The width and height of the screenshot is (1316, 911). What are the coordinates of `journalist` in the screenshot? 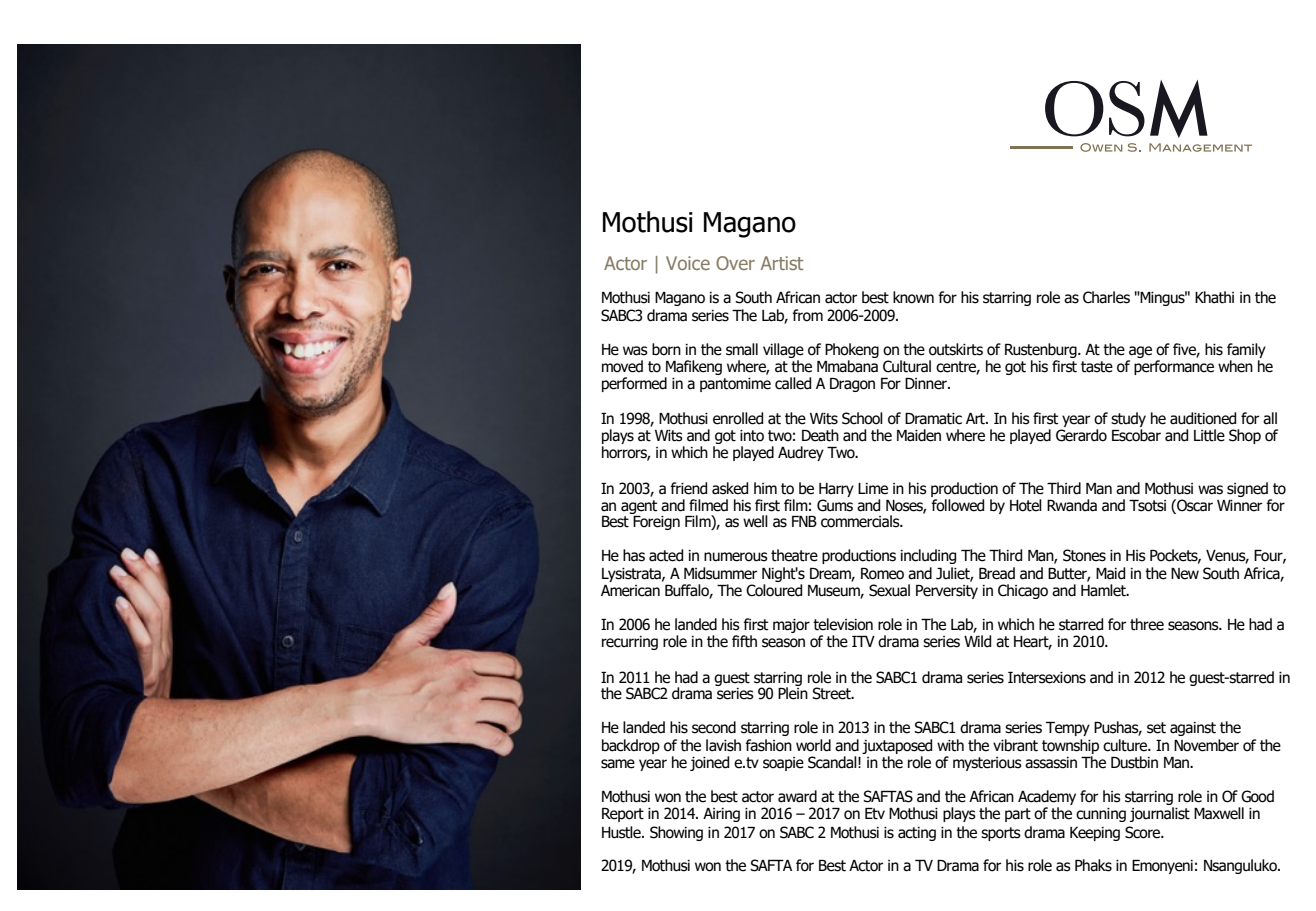 It's located at (1160, 814).
